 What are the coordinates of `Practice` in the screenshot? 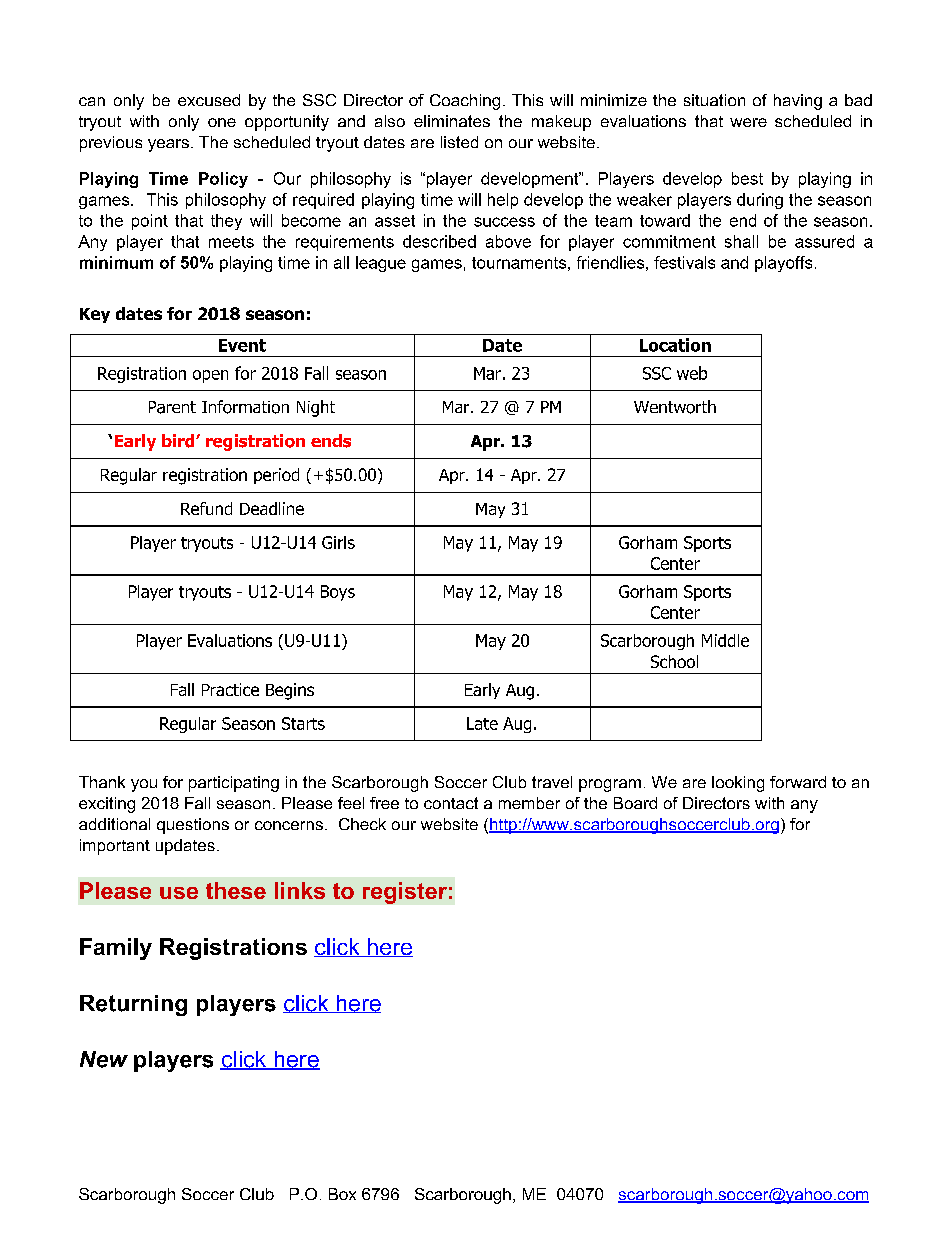 It's located at (230, 689).
